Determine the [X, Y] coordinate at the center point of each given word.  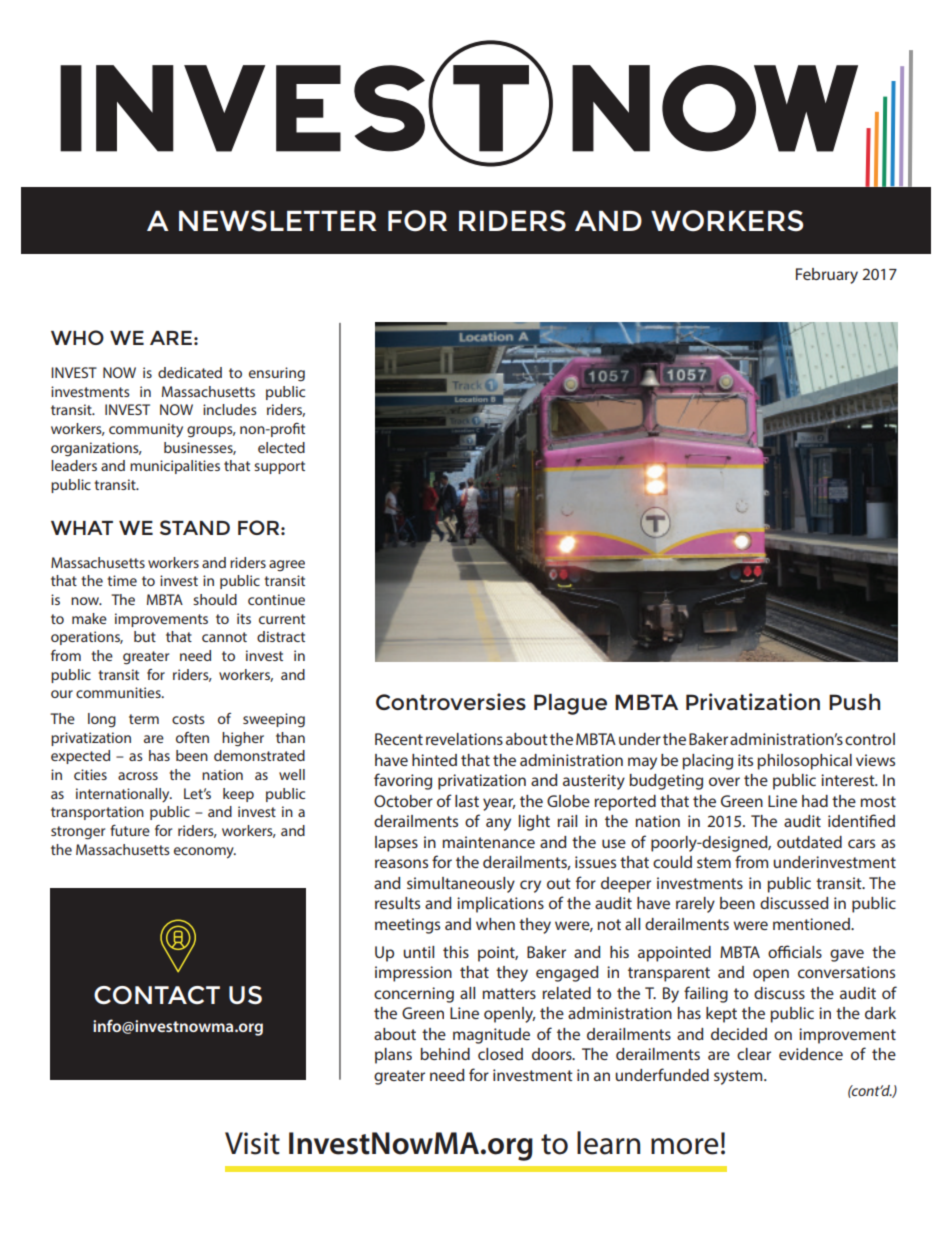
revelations [464, 739]
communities [119, 692]
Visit [252, 1143]
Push [854, 702]
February [827, 276]
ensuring [277, 374]
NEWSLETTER [278, 221]
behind [445, 1054]
